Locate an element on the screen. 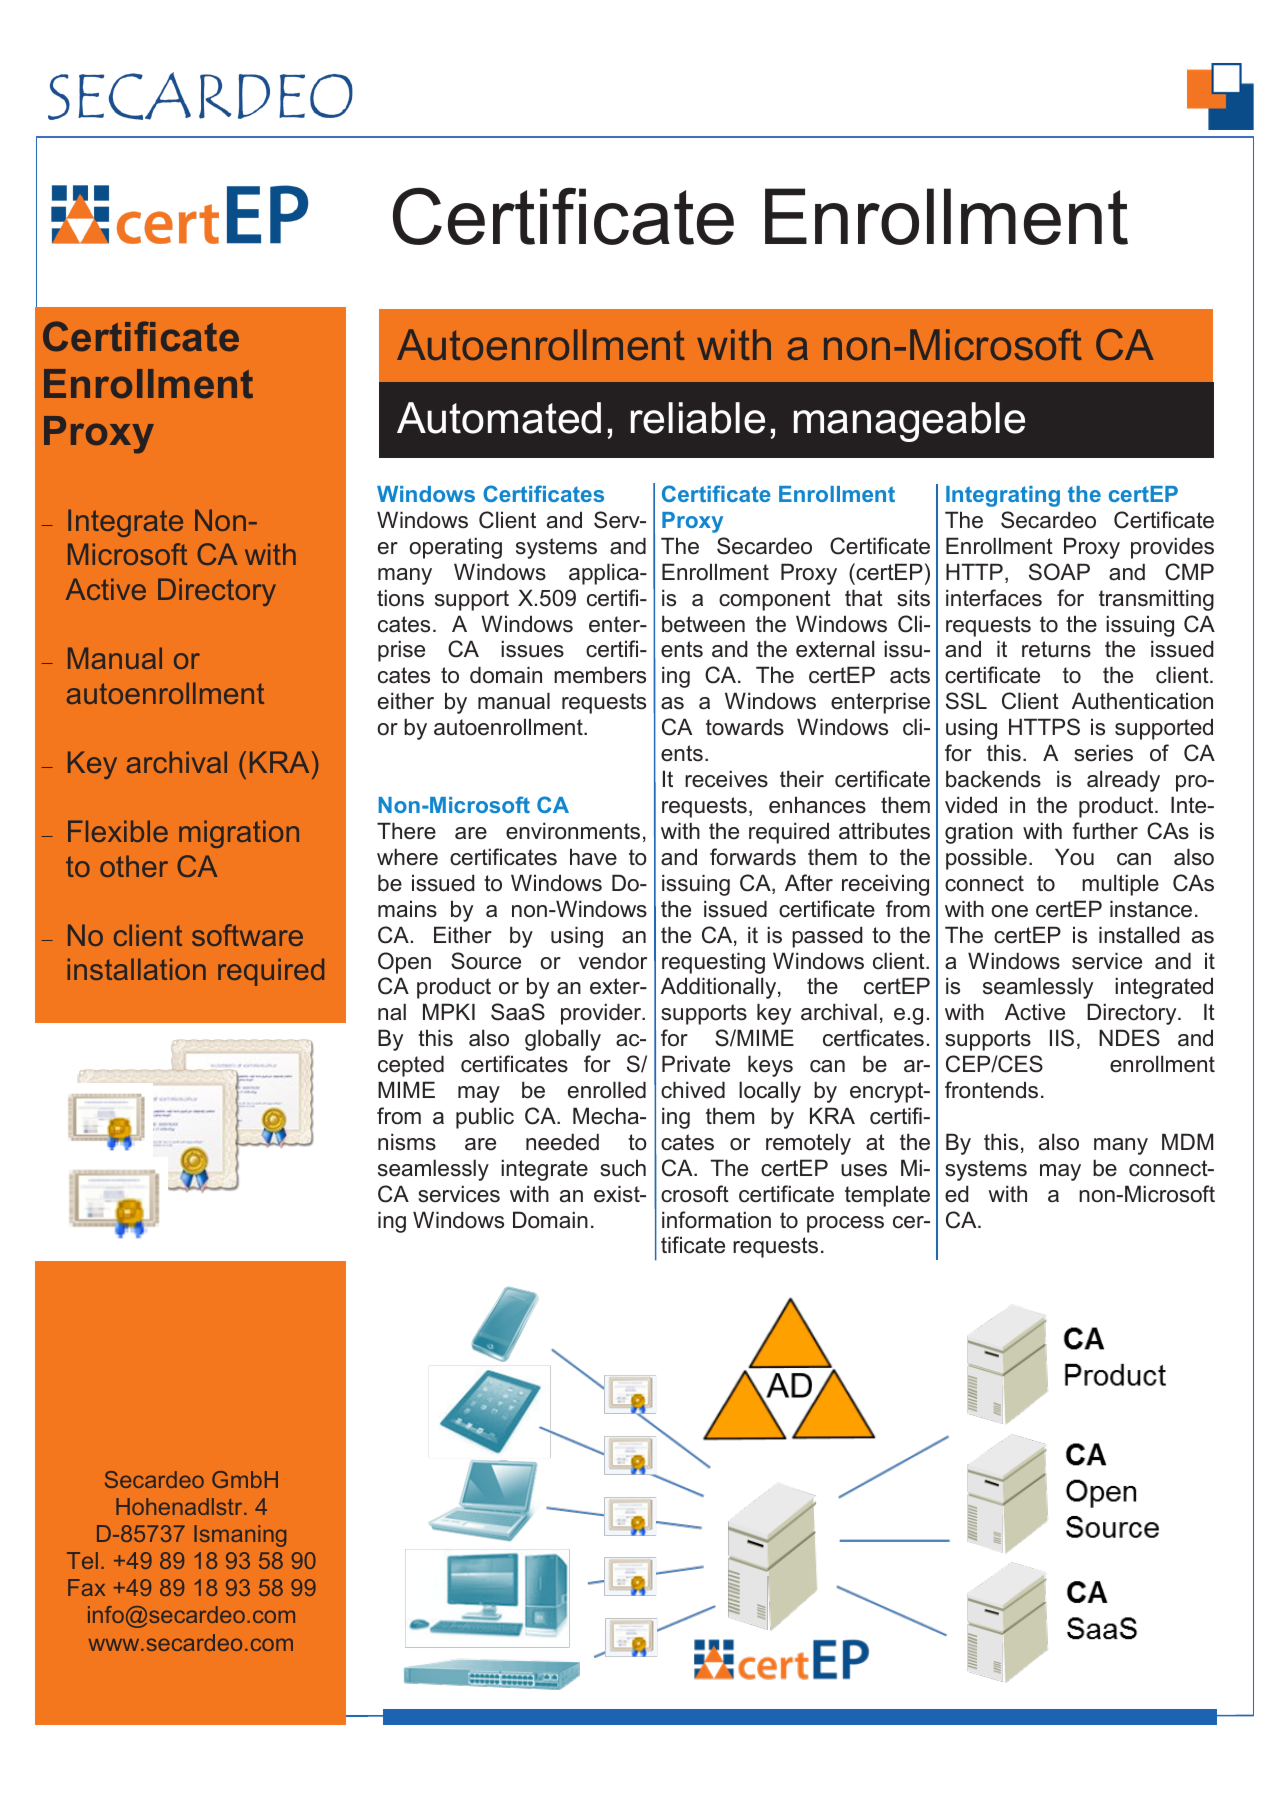 This screenshot has width=1278, height=1807. Fax is located at coordinates (86, 1587).
